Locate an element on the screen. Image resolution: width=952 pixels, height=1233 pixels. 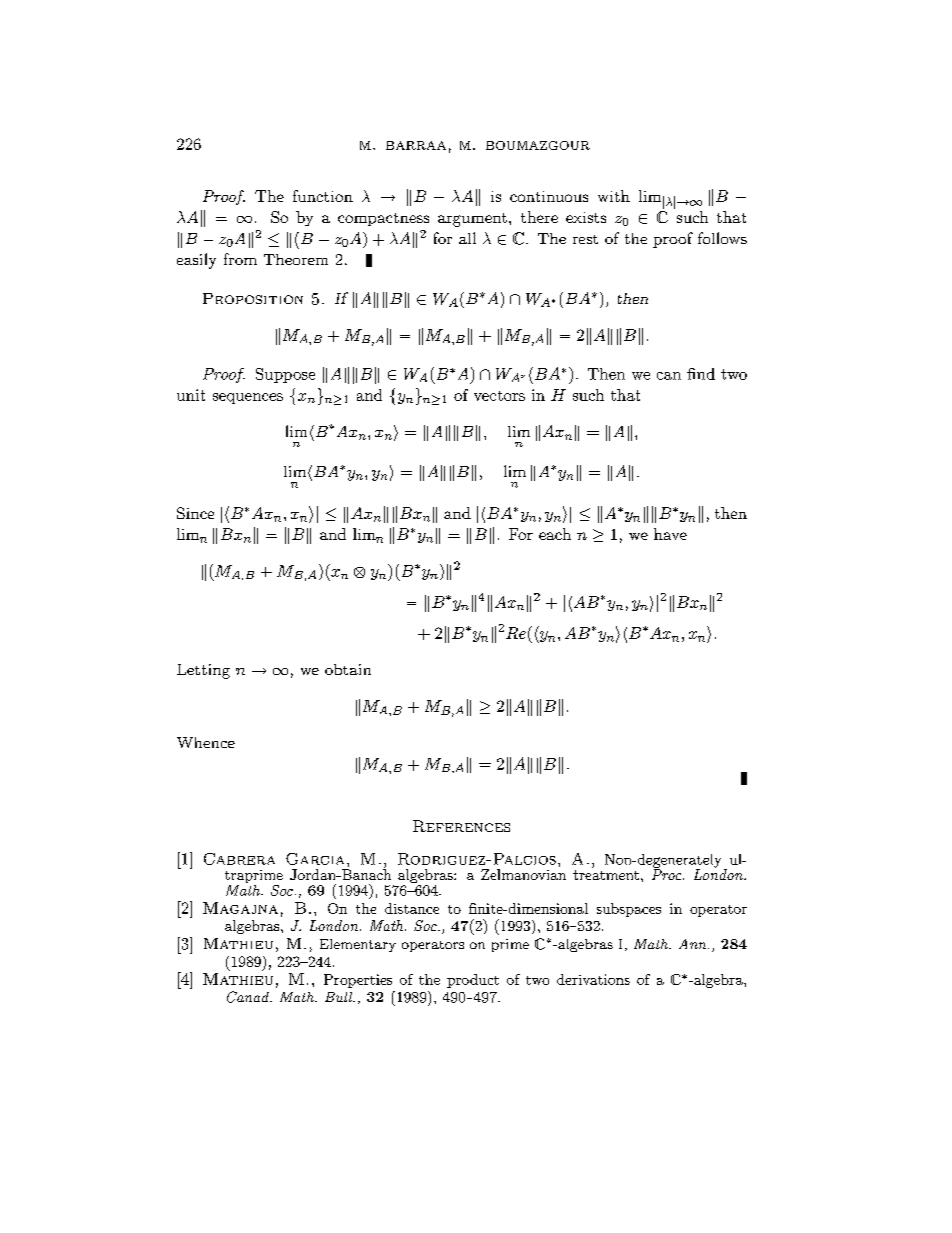
Proc is located at coordinates (668, 873).
